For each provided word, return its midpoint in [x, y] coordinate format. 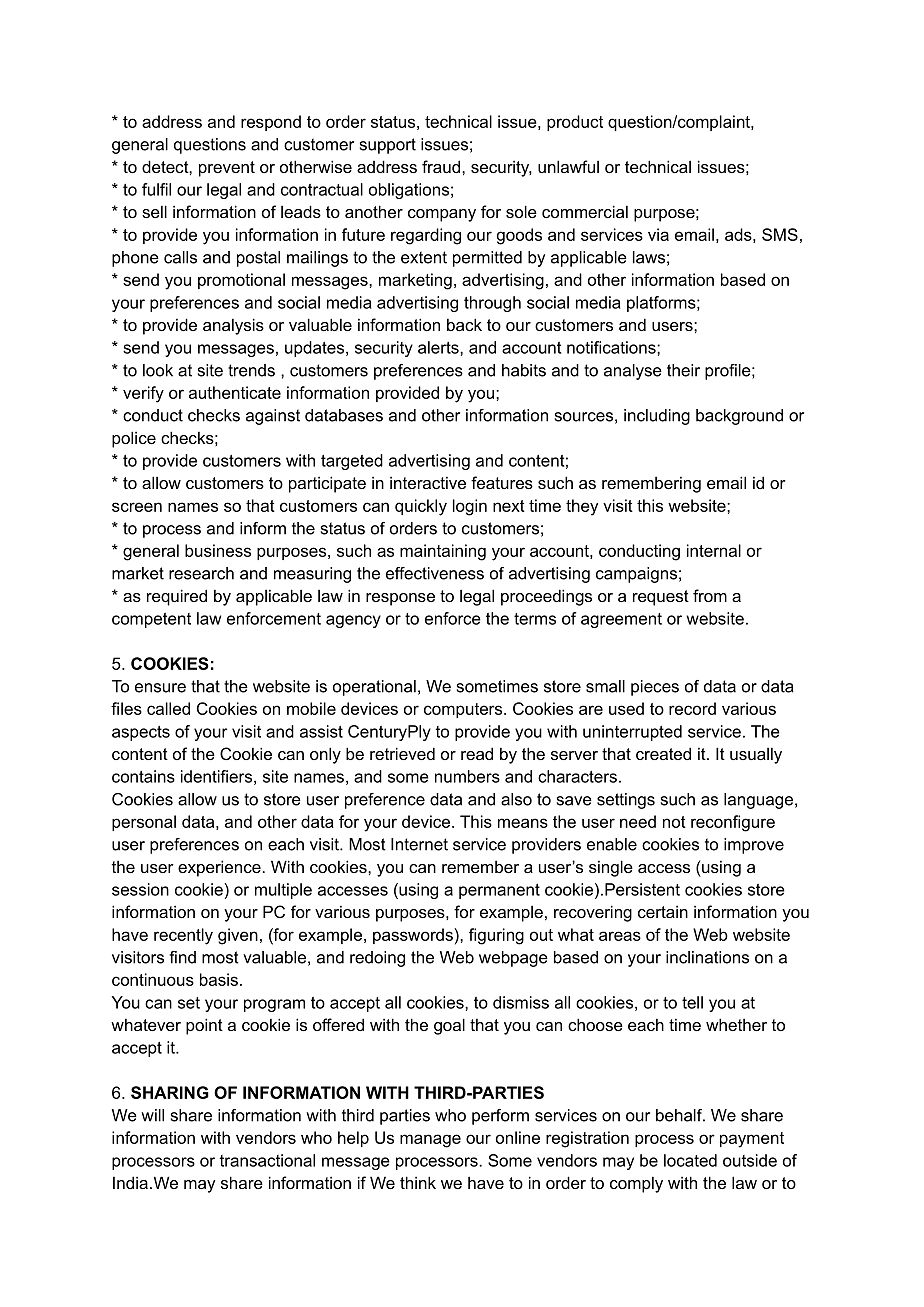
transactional [267, 1160]
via [658, 234]
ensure [160, 688]
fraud [441, 166]
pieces [655, 688]
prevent [227, 169]
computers [464, 710]
